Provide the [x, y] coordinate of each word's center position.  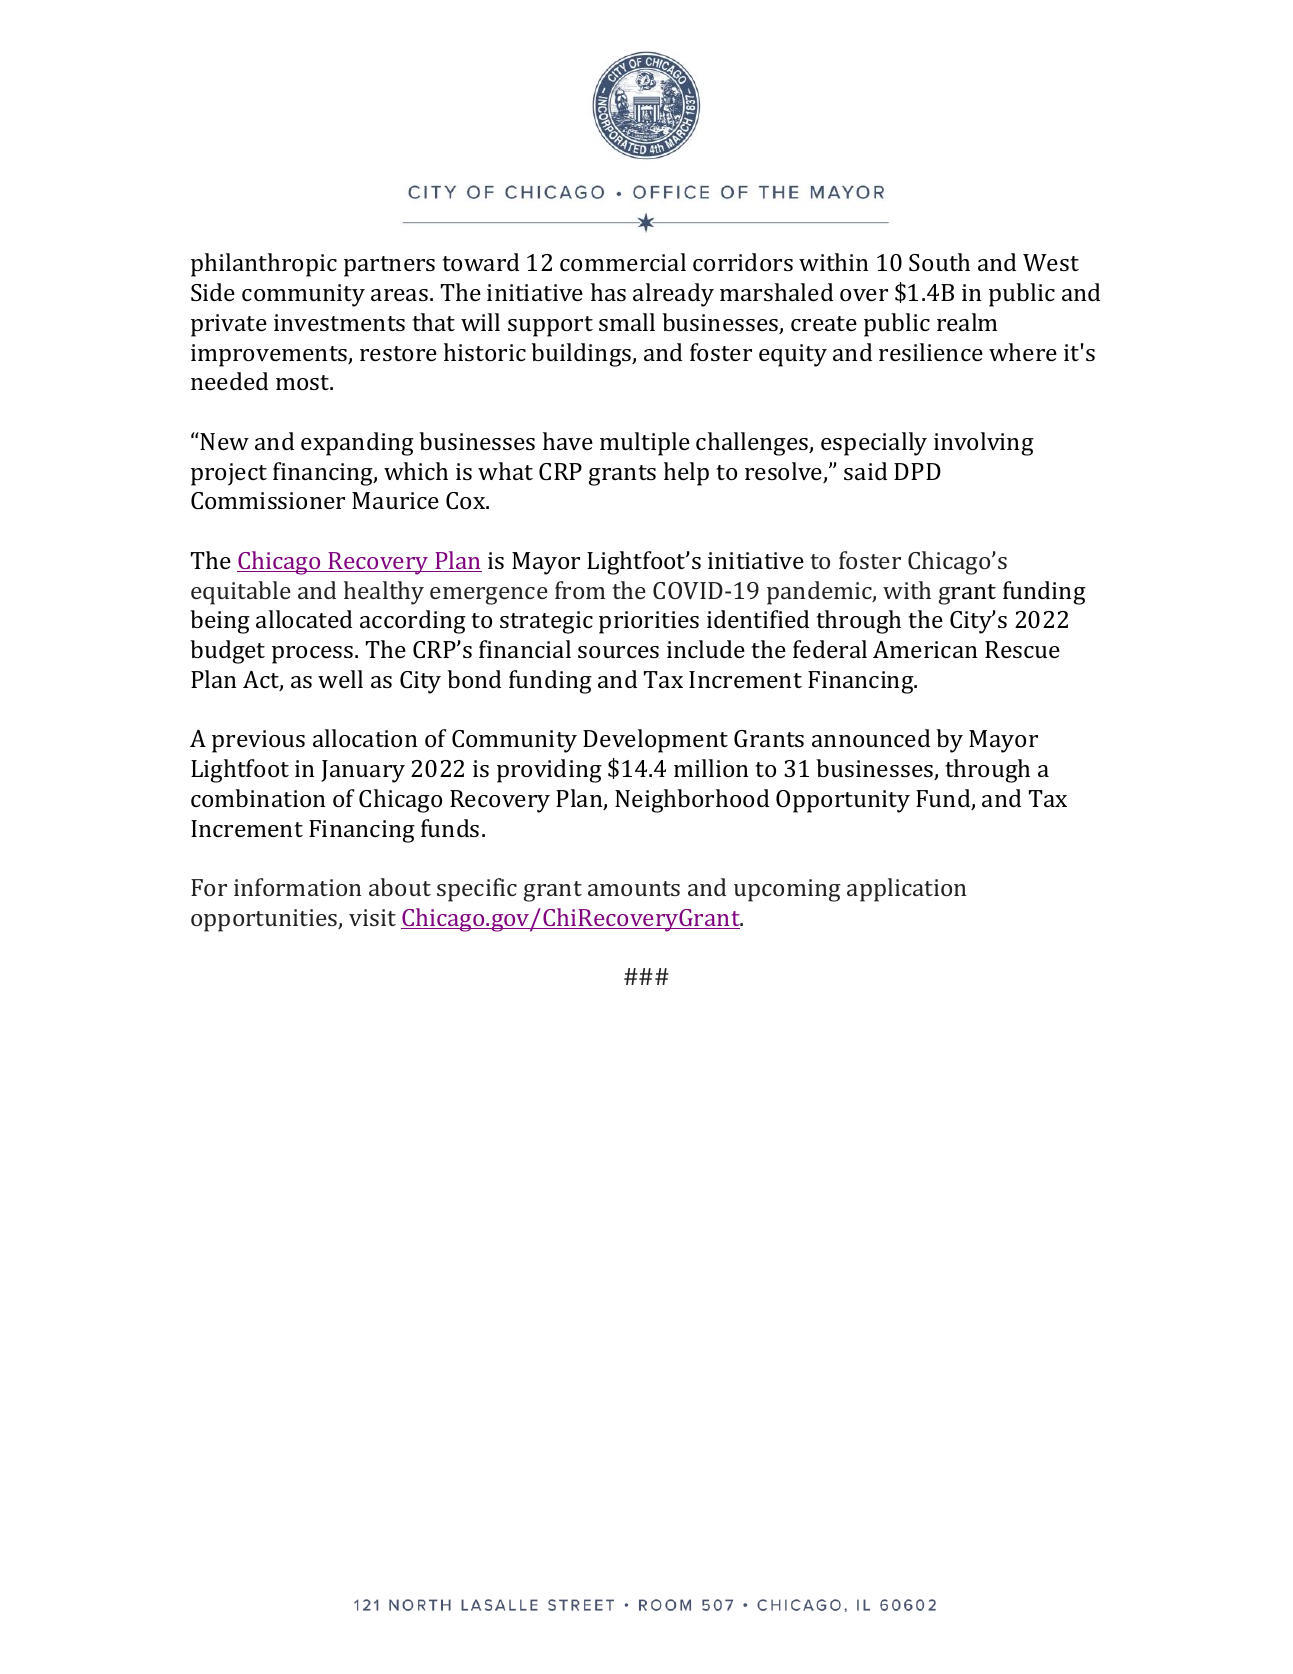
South [939, 262]
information [297, 887]
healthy [384, 593]
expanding [357, 444]
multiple [645, 444]
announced [871, 738]
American [925, 649]
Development [655, 741]
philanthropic [264, 265]
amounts [634, 888]
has [608, 292]
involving [984, 444]
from [580, 590]
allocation [365, 738]
